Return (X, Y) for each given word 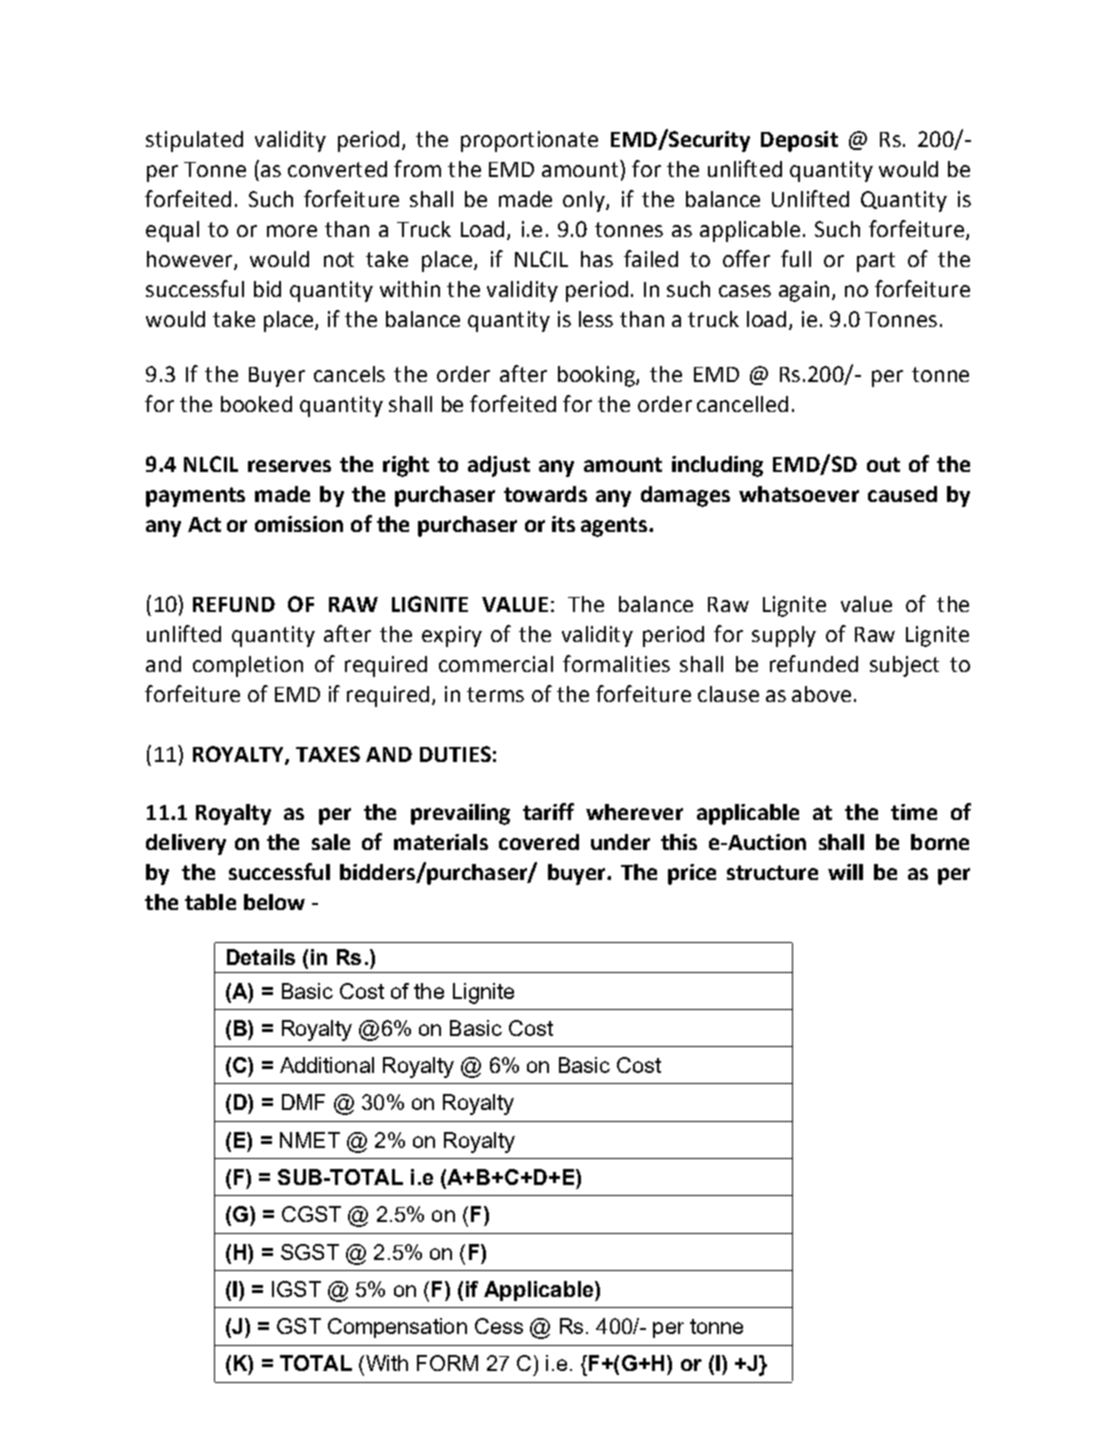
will (845, 872)
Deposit (799, 141)
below (274, 902)
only (585, 201)
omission (299, 524)
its (563, 524)
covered (539, 842)
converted (337, 169)
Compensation (397, 1328)
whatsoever (799, 494)
